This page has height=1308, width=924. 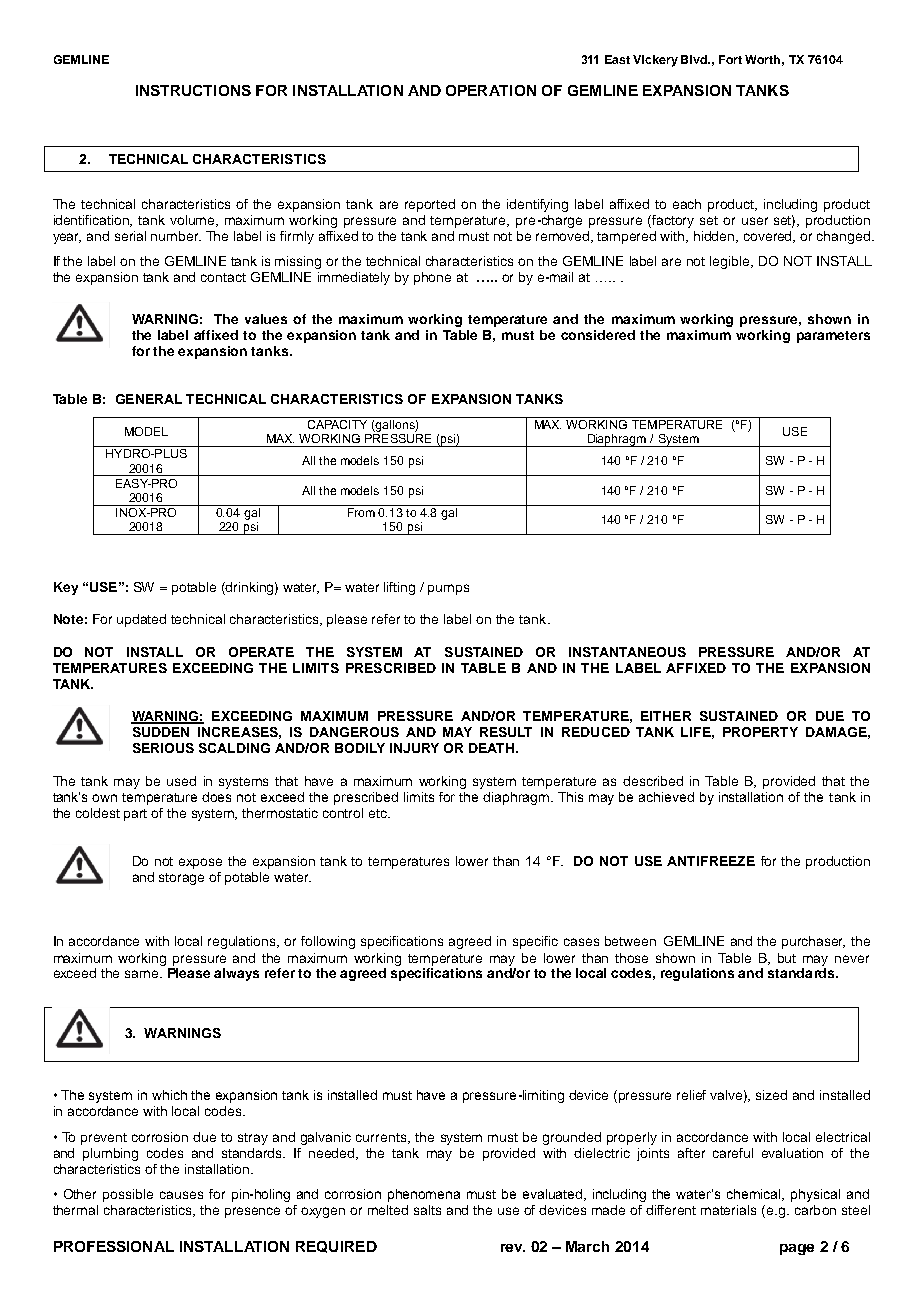 What do you see at coordinates (755, 1195) in the page?
I see `chemical` at bounding box center [755, 1195].
